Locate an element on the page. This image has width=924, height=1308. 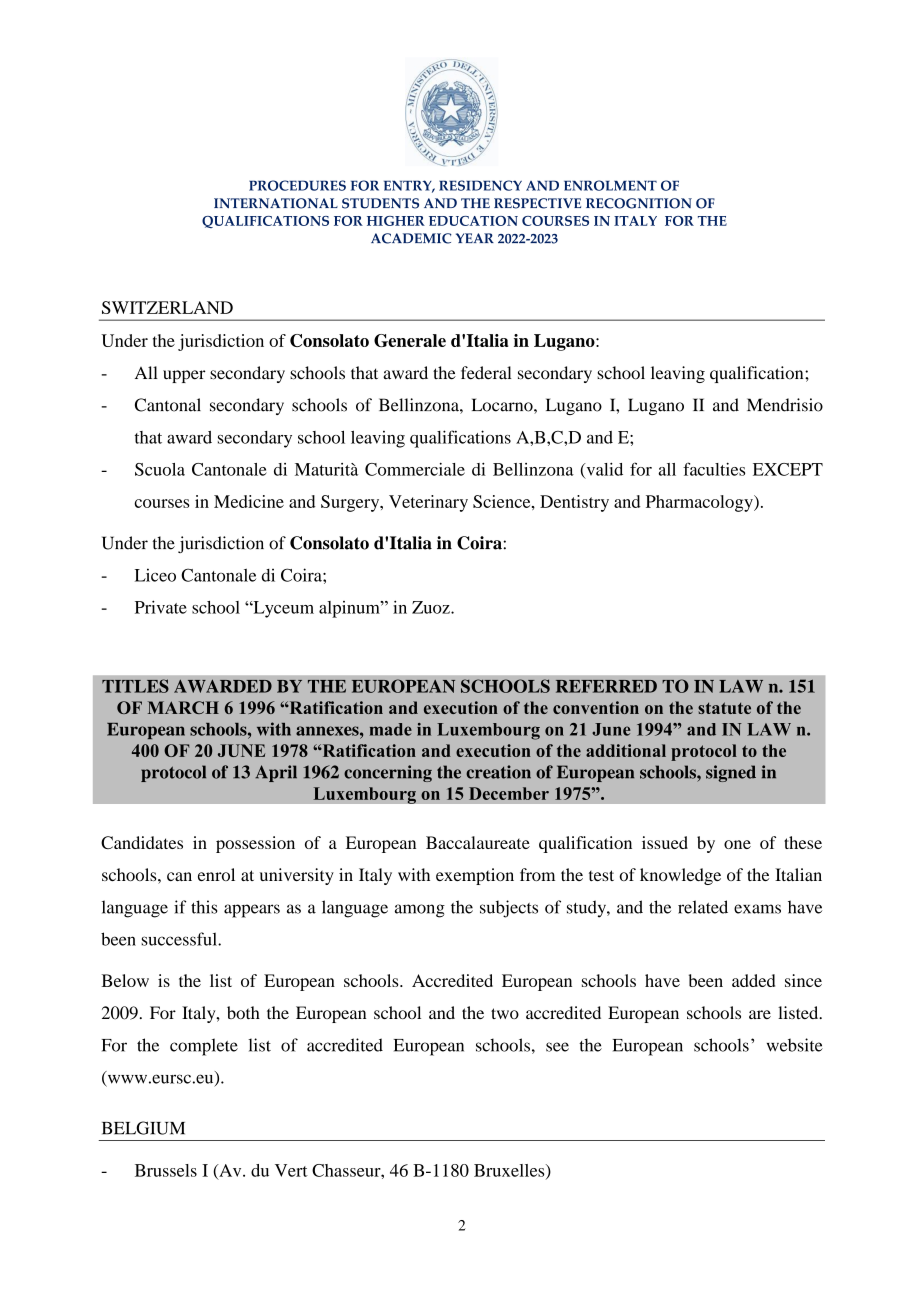
RECOGNITION is located at coordinates (639, 203).
